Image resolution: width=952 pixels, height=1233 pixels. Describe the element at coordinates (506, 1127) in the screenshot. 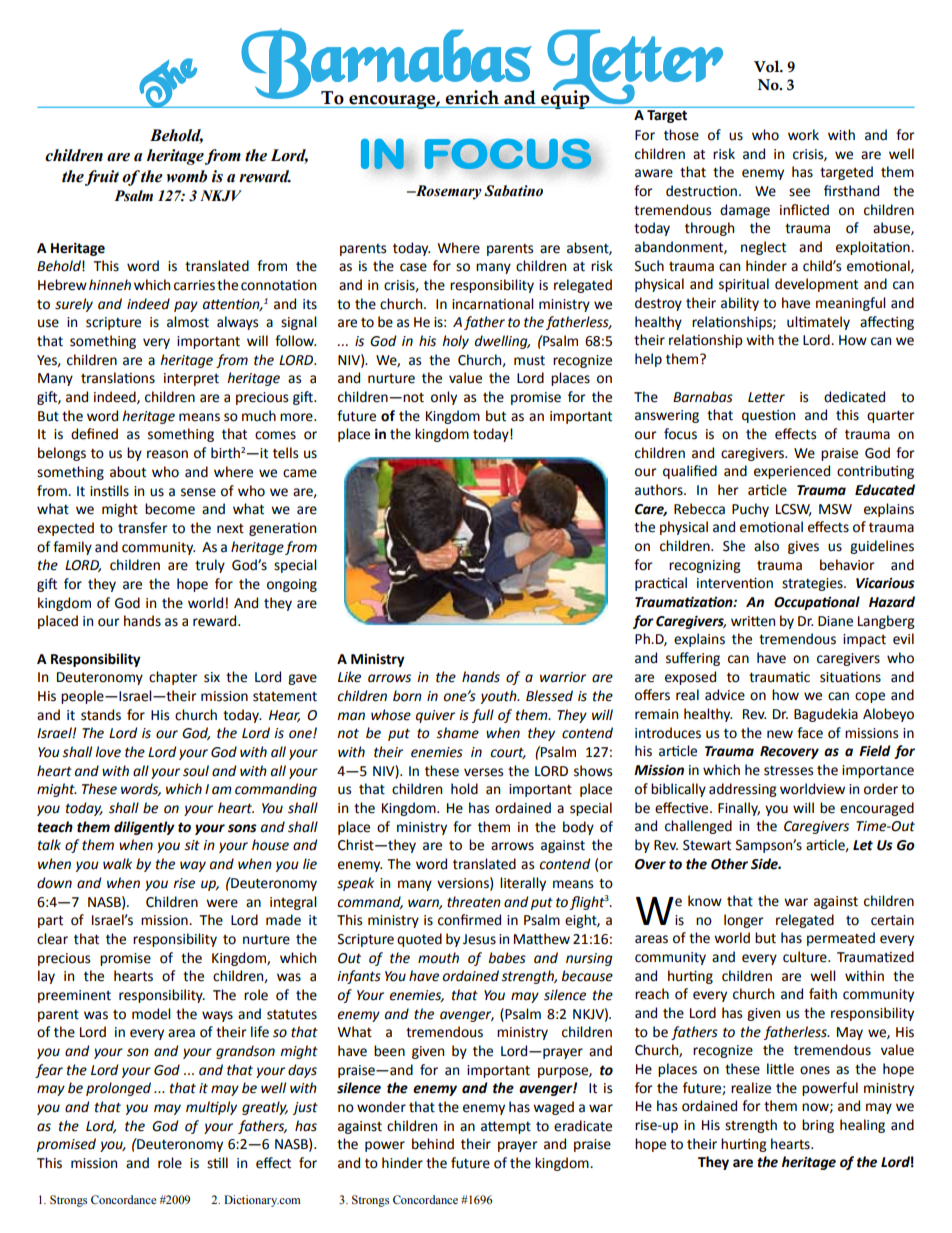

I see `attempt` at that location.
